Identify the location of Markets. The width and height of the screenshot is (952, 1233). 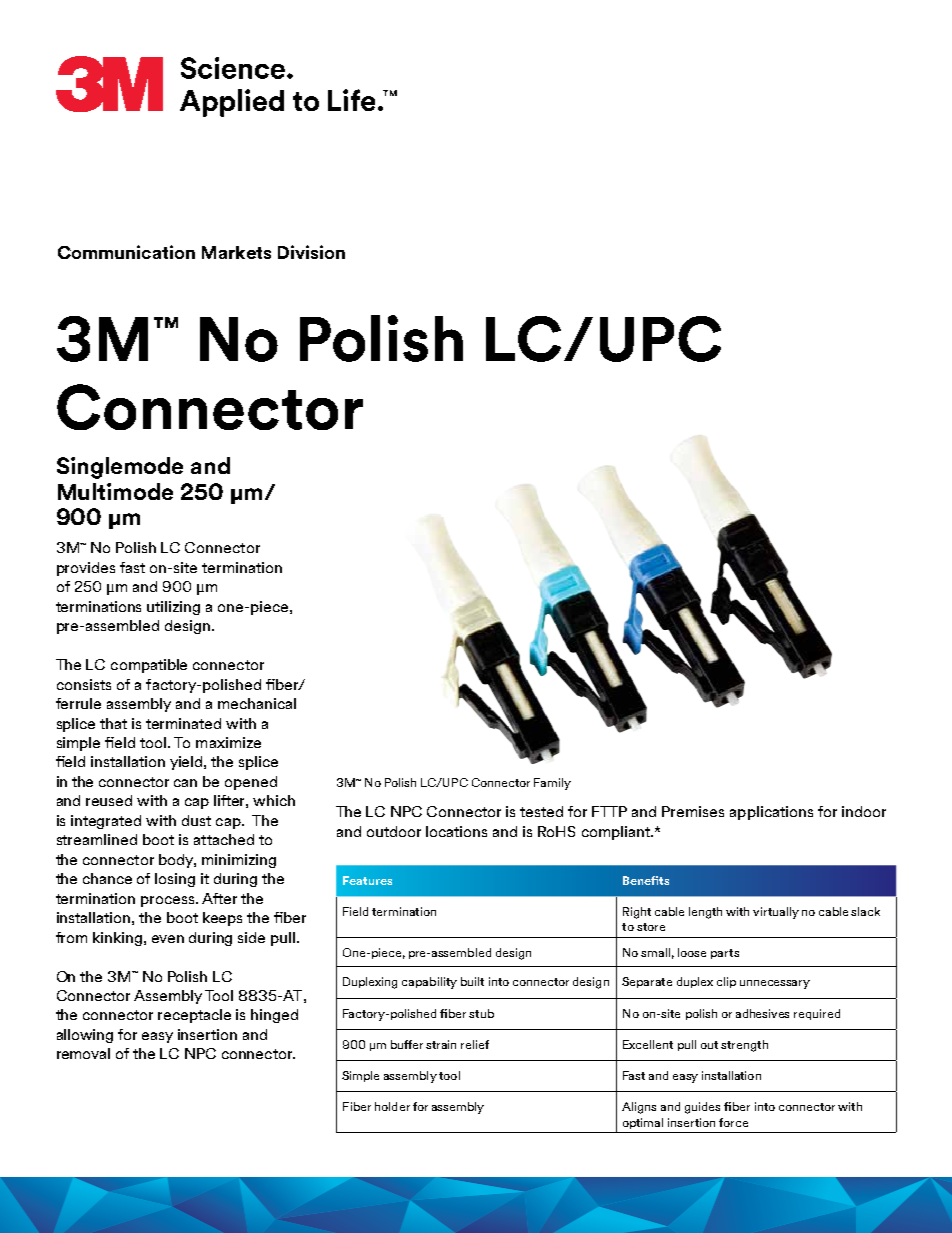
(236, 252).
